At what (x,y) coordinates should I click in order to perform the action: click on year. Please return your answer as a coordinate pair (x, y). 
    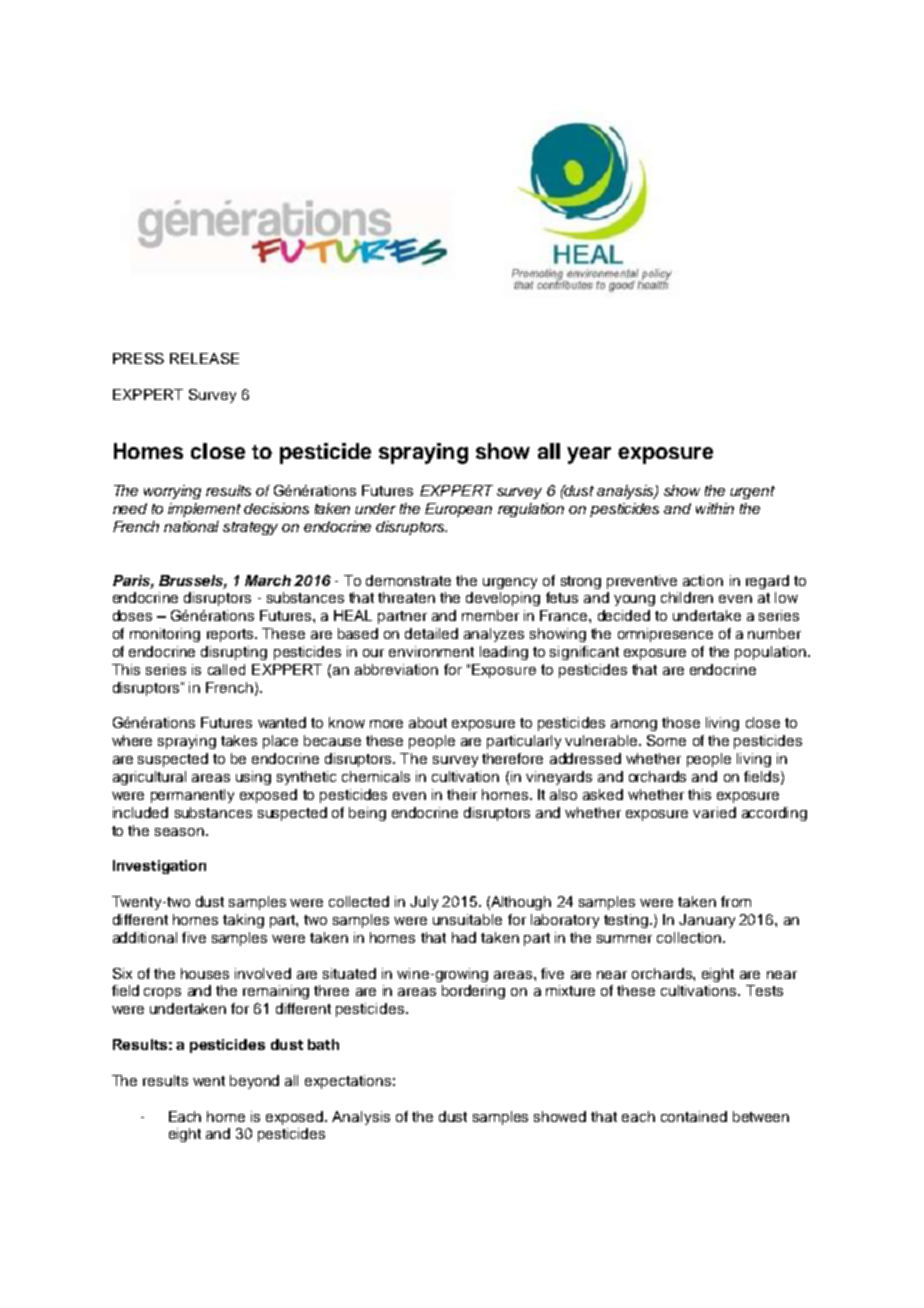
    Looking at the image, I should click on (589, 455).
